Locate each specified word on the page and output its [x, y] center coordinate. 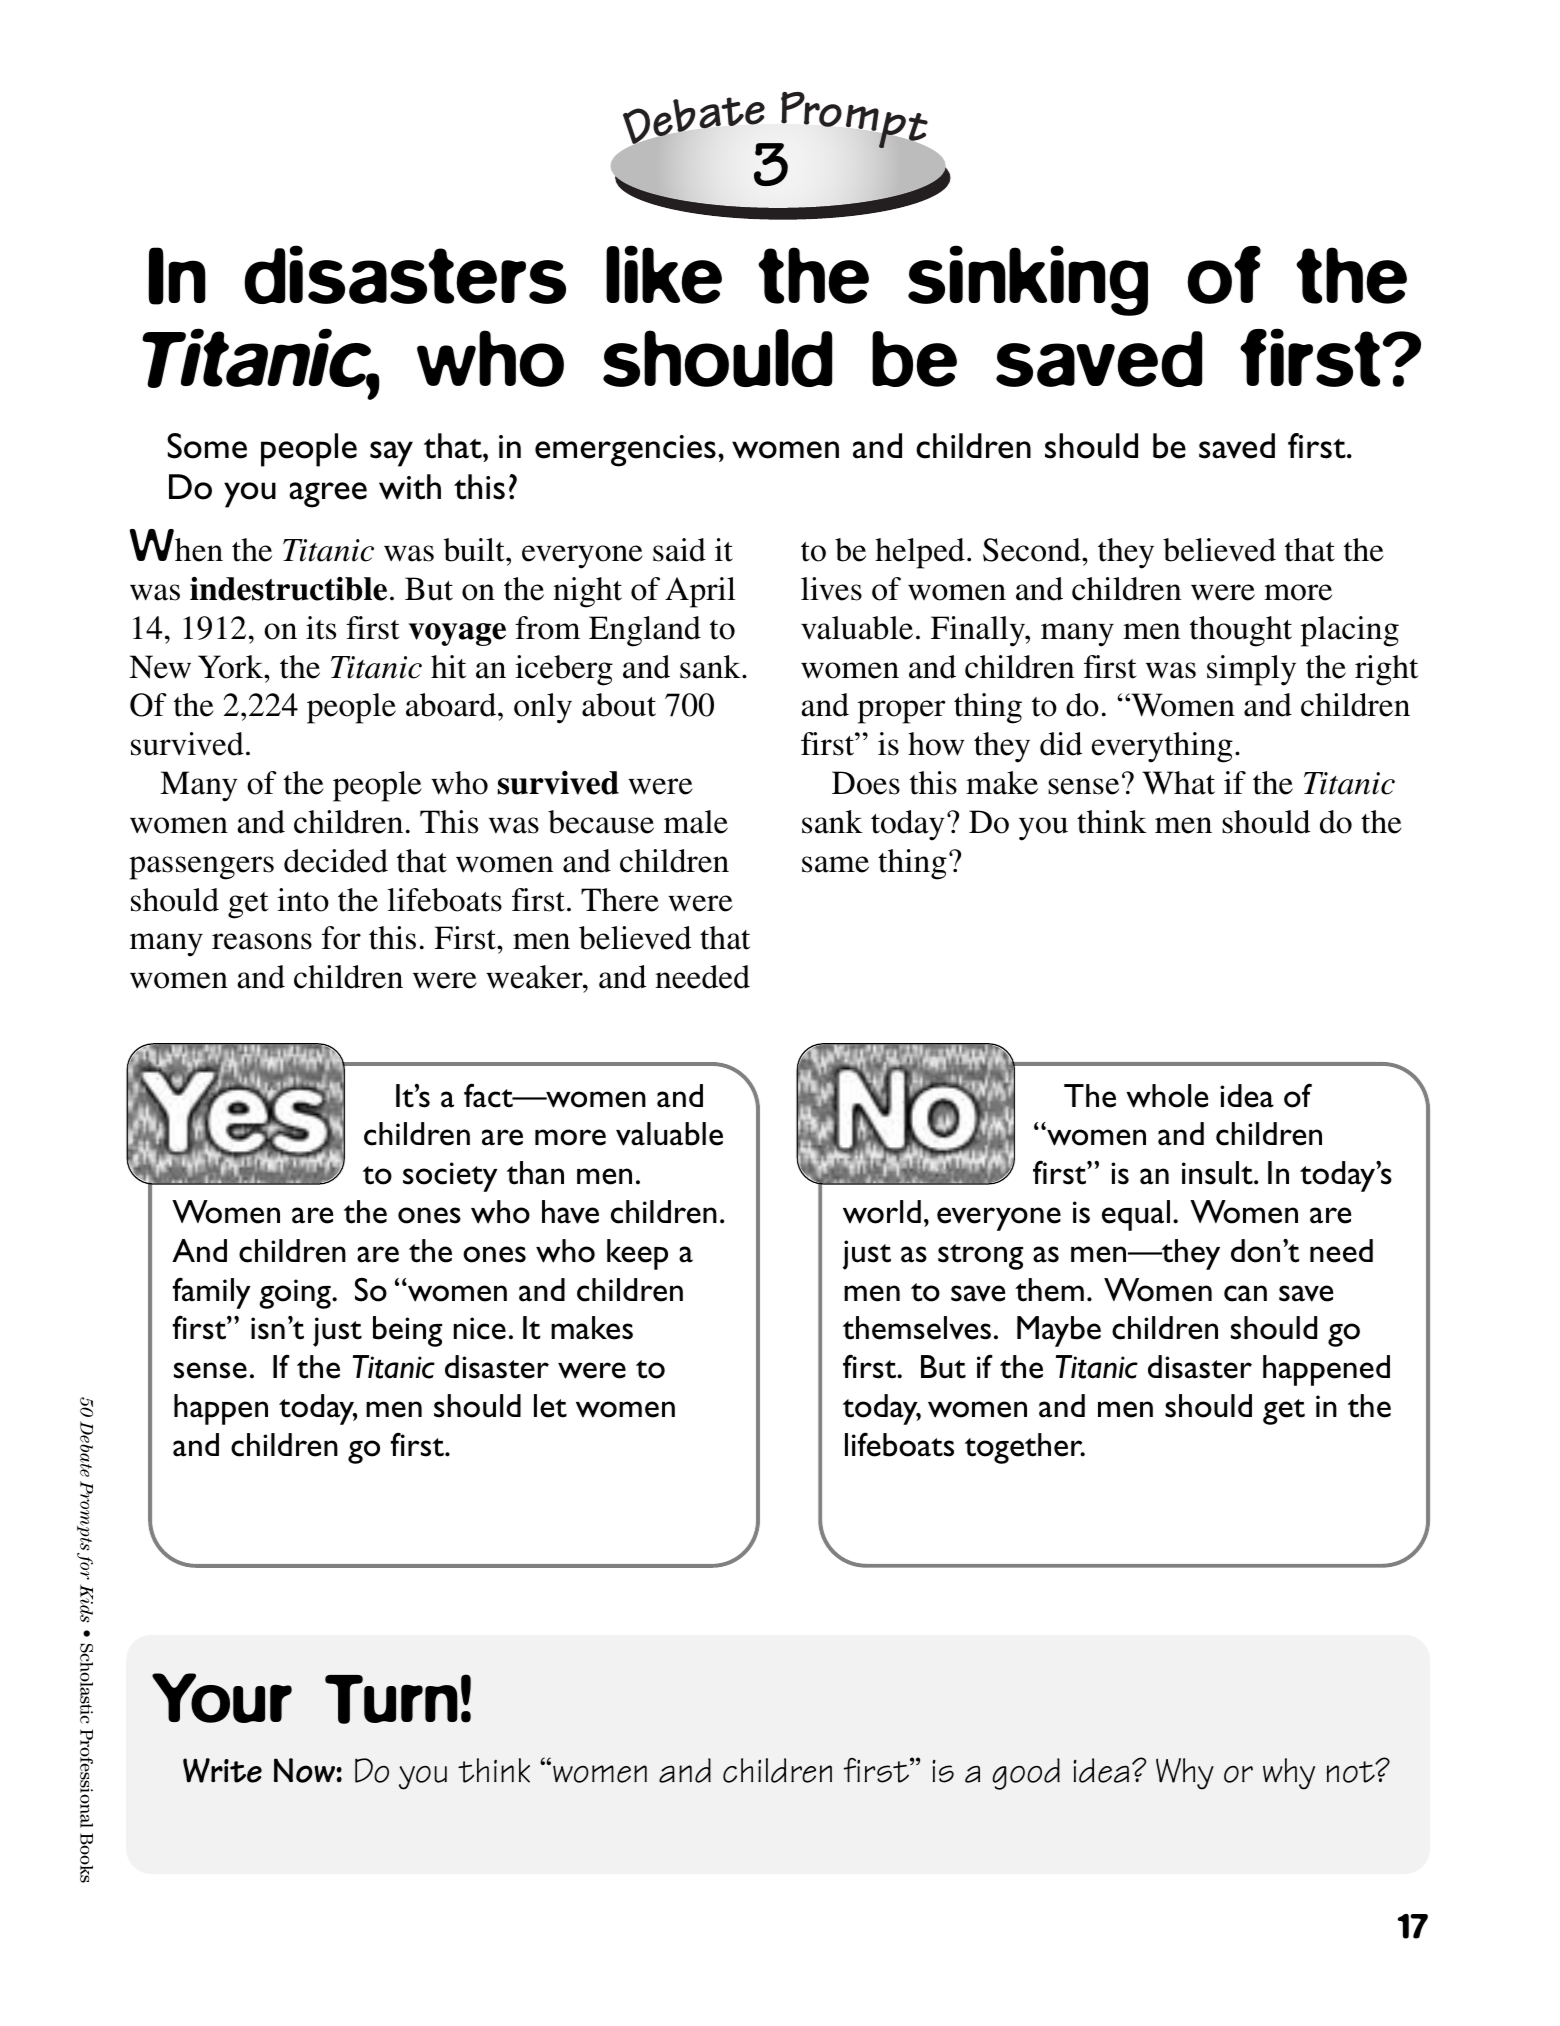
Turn [391, 1699]
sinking [1028, 280]
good [1026, 1774]
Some [207, 446]
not [1352, 1772]
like [664, 274]
